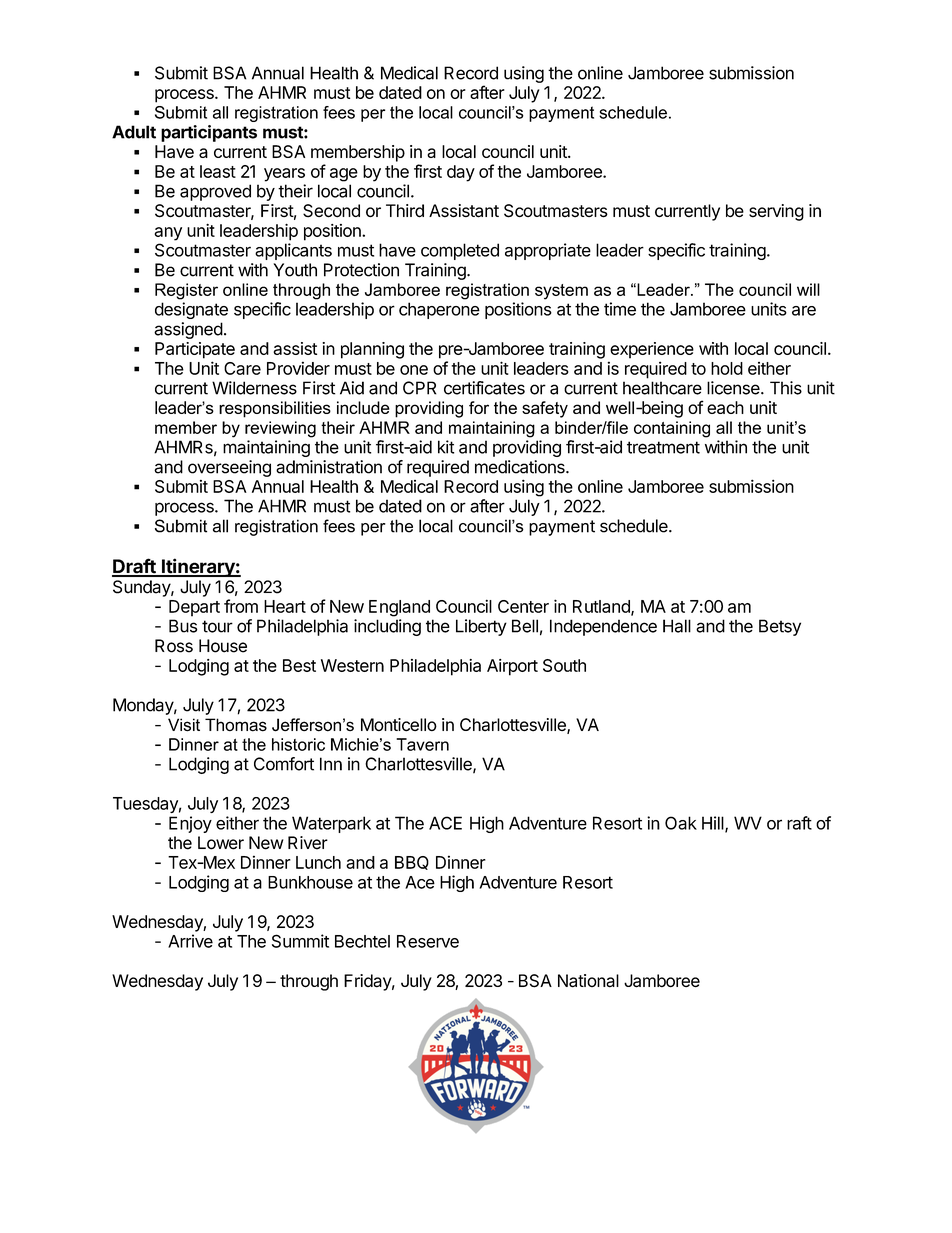 This screenshot has height=1233, width=952. What do you see at coordinates (484, 388) in the screenshot?
I see `certificates` at bounding box center [484, 388].
